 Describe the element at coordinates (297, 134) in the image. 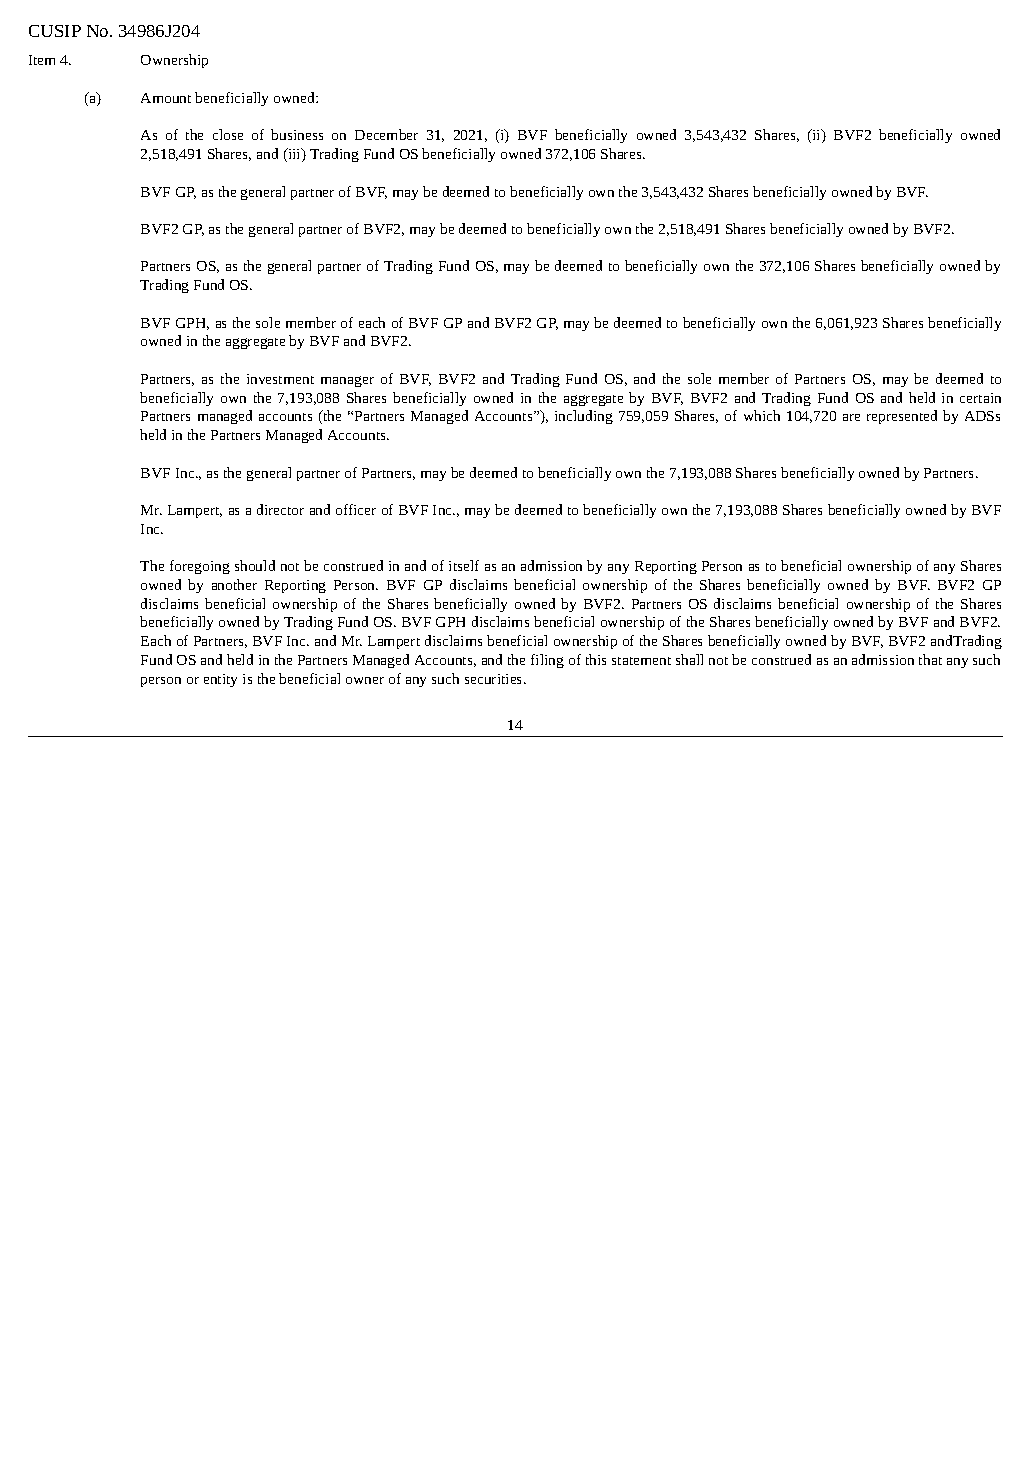

I see `business` at that location.
